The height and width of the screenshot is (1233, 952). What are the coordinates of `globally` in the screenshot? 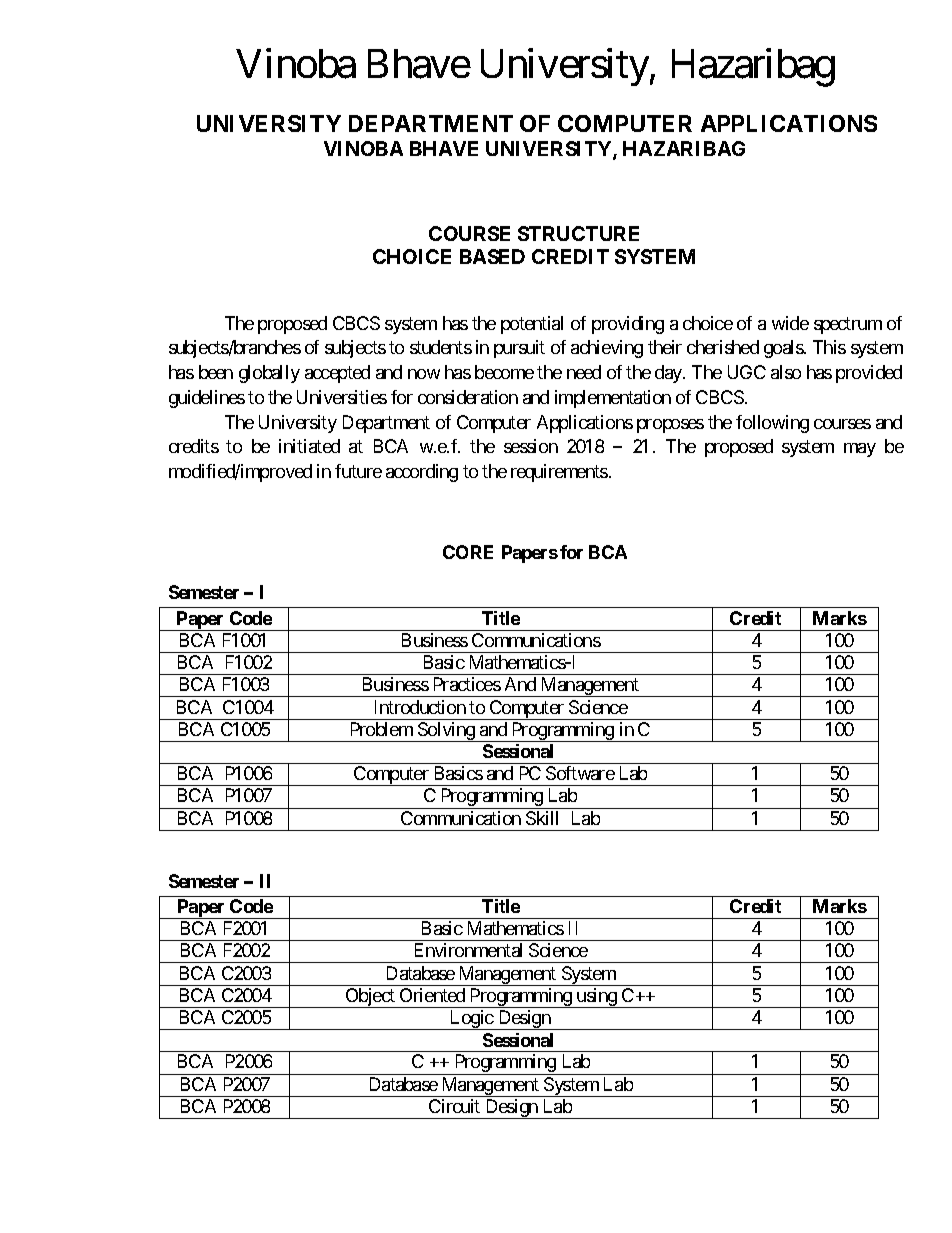 It's located at (269, 374).
